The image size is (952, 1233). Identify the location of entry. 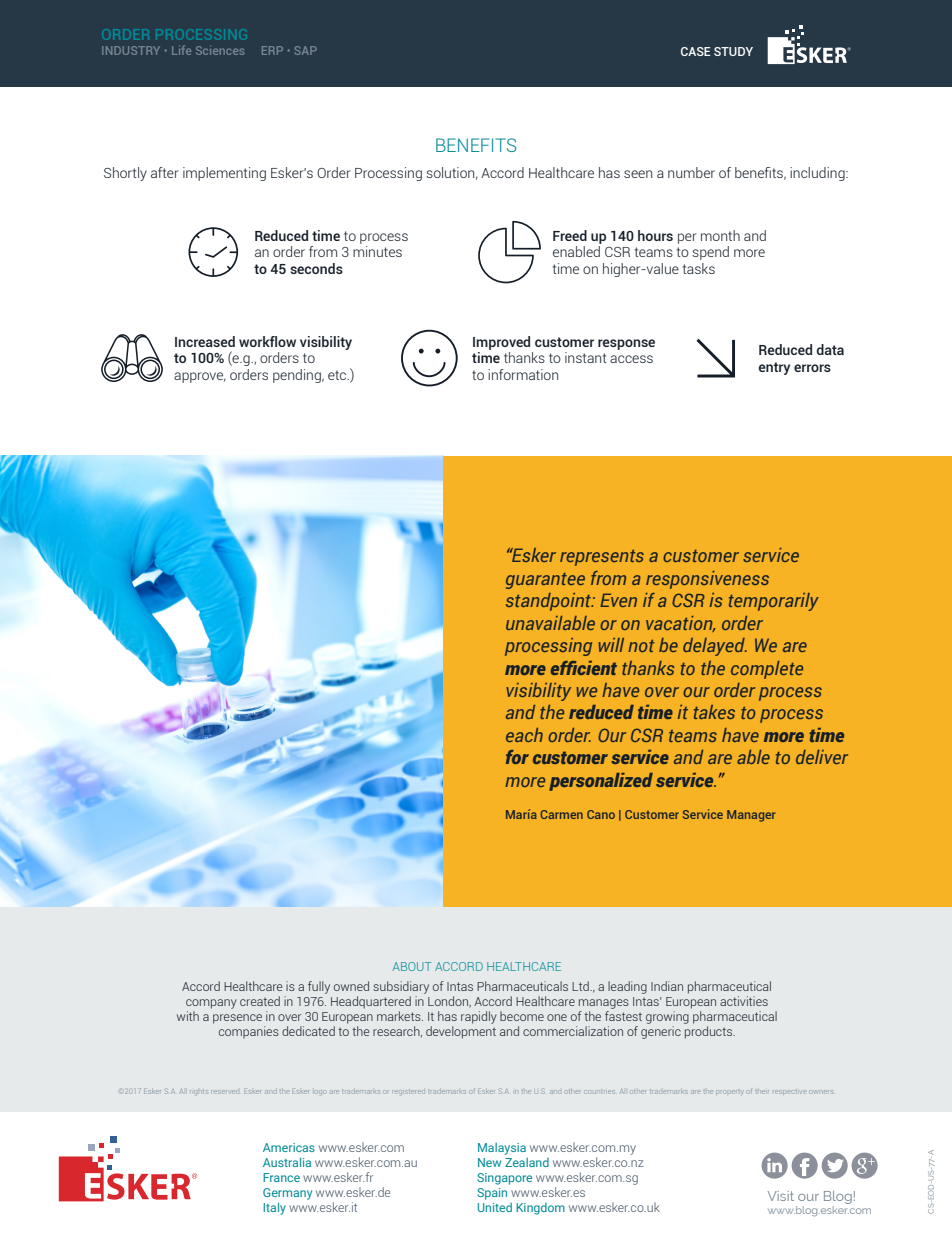
(774, 368).
